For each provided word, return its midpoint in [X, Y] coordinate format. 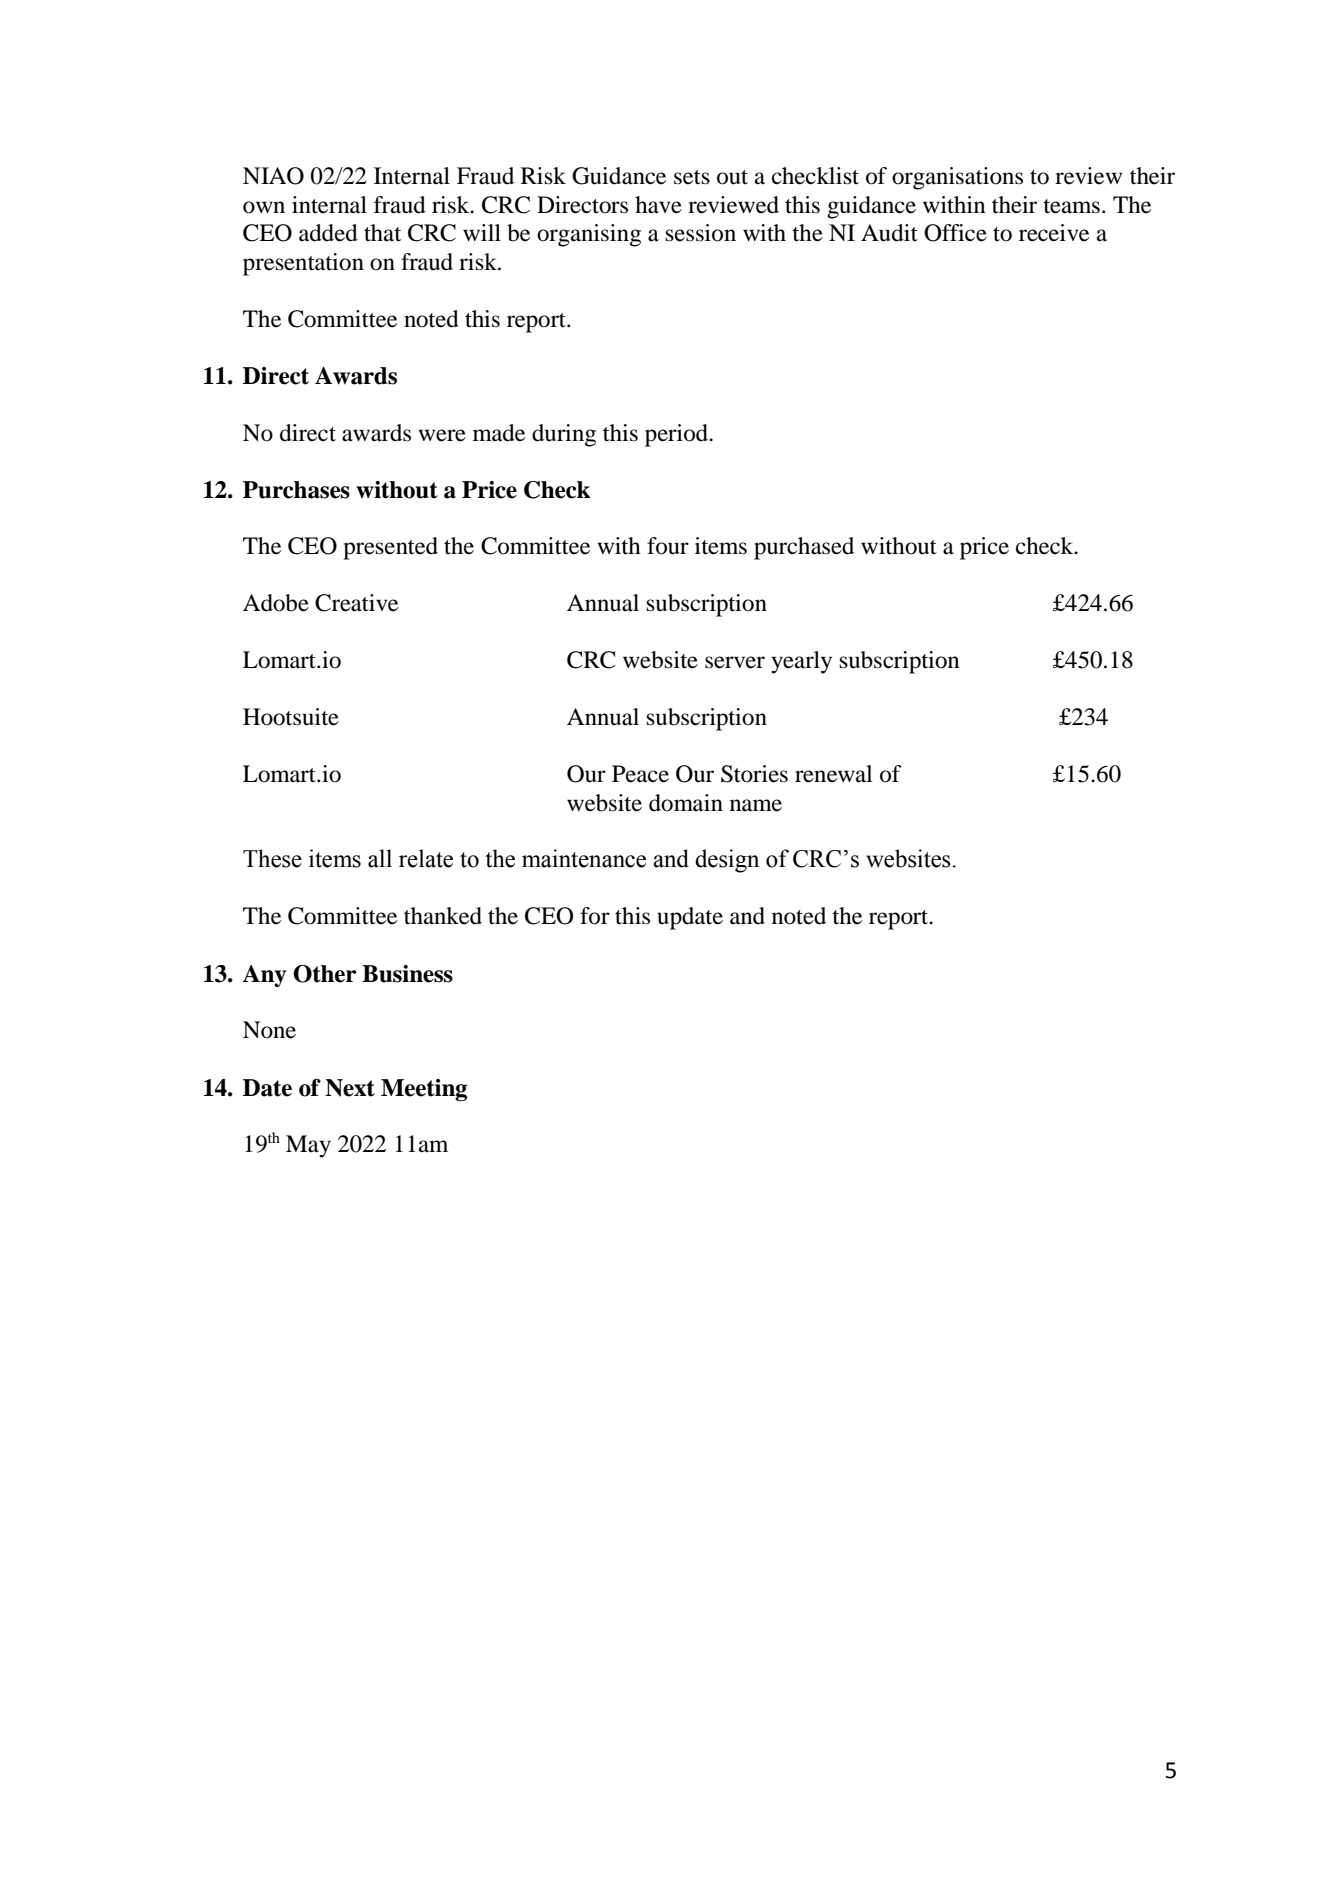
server [735, 662]
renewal [833, 774]
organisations [957, 178]
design [727, 861]
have [658, 205]
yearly [801, 662]
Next [350, 1088]
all [380, 858]
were [442, 435]
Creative [356, 603]
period [677, 435]
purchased [804, 548]
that [382, 233]
